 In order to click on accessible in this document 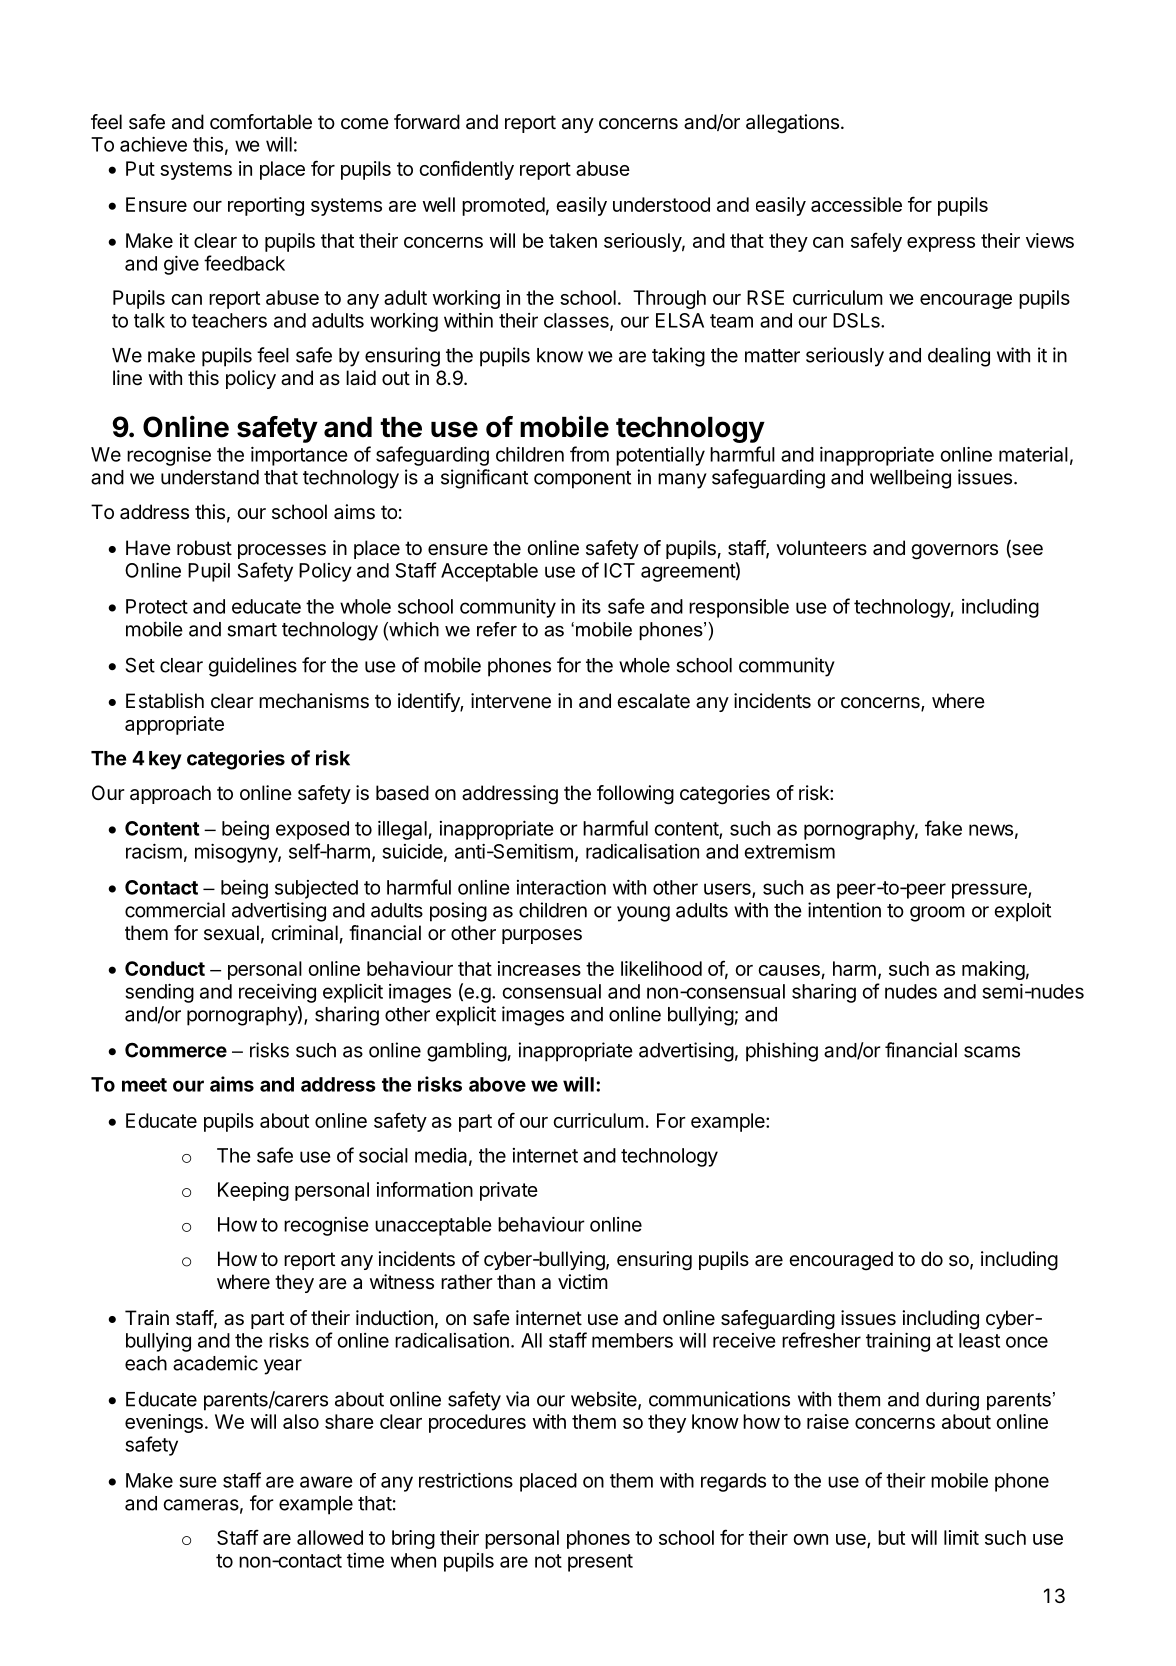, I will do `click(856, 204)`.
